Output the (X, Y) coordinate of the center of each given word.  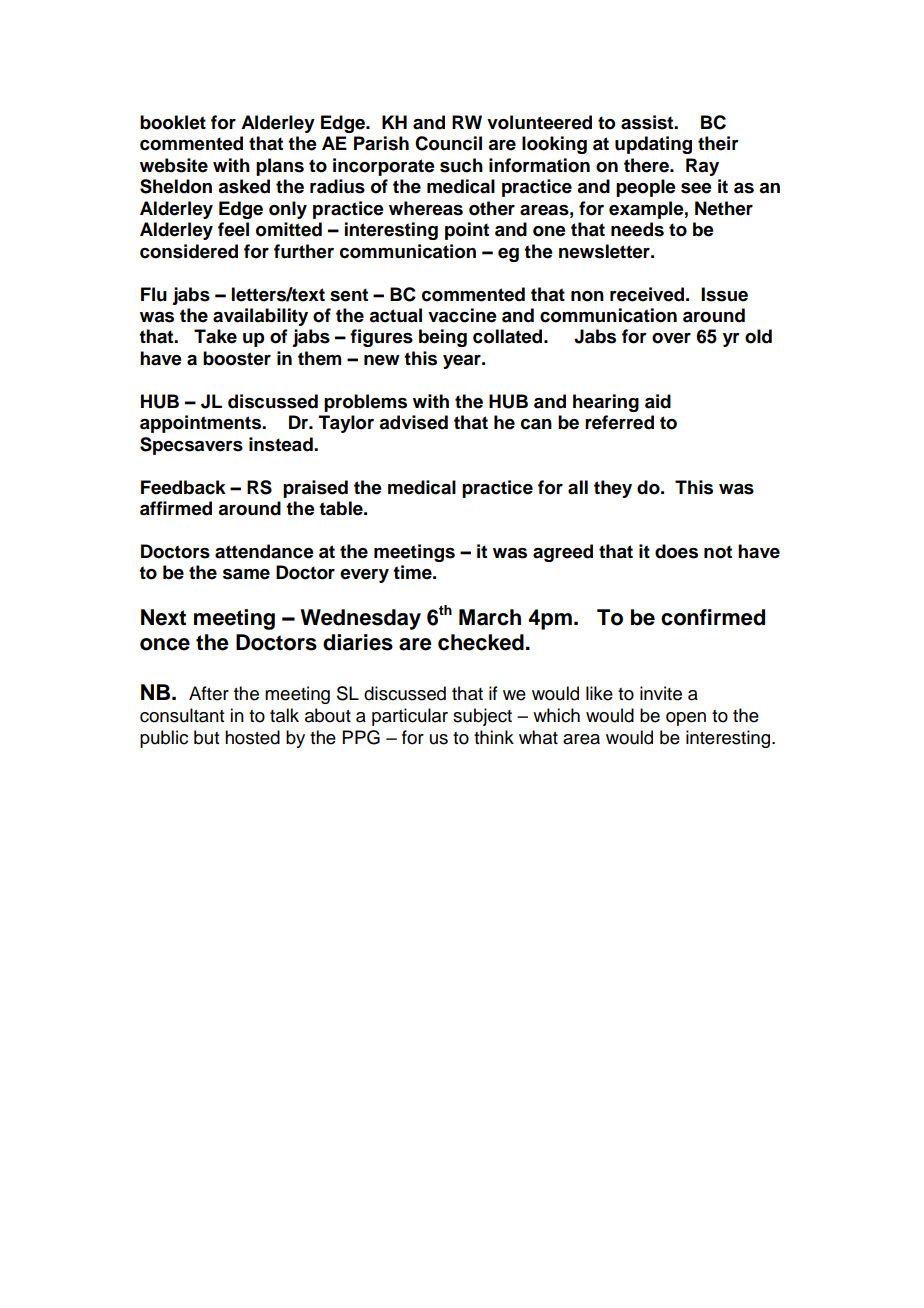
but (206, 737)
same (246, 574)
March (490, 617)
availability (260, 317)
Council (448, 143)
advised (413, 422)
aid (658, 401)
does (676, 551)
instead (282, 444)
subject (482, 717)
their (718, 143)
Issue (724, 294)
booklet (173, 122)
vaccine (462, 315)
